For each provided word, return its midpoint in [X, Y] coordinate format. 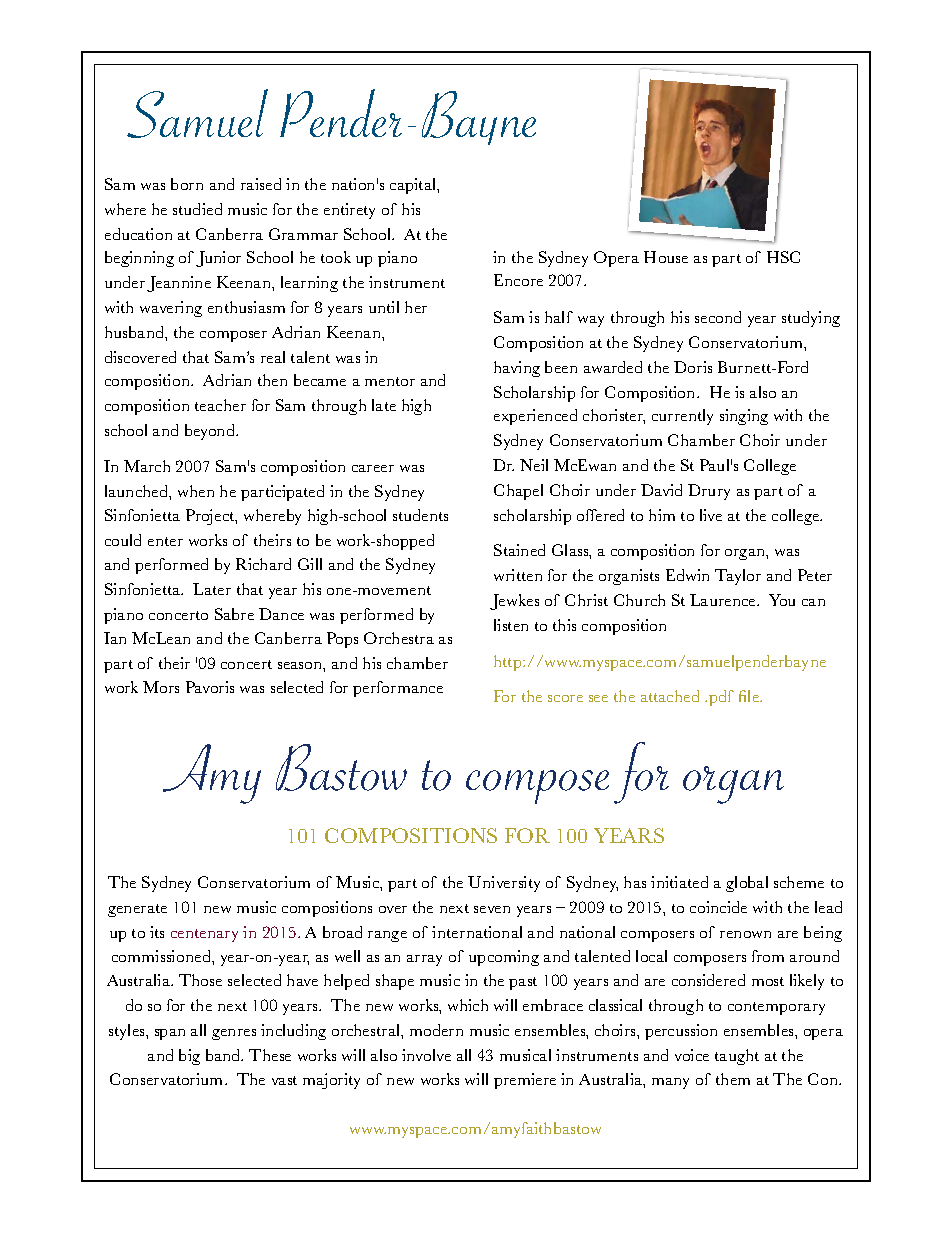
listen [511, 625]
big [189, 1057]
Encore [518, 280]
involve [426, 1055]
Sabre [234, 614]
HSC [783, 257]
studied [197, 209]
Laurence [724, 600]
